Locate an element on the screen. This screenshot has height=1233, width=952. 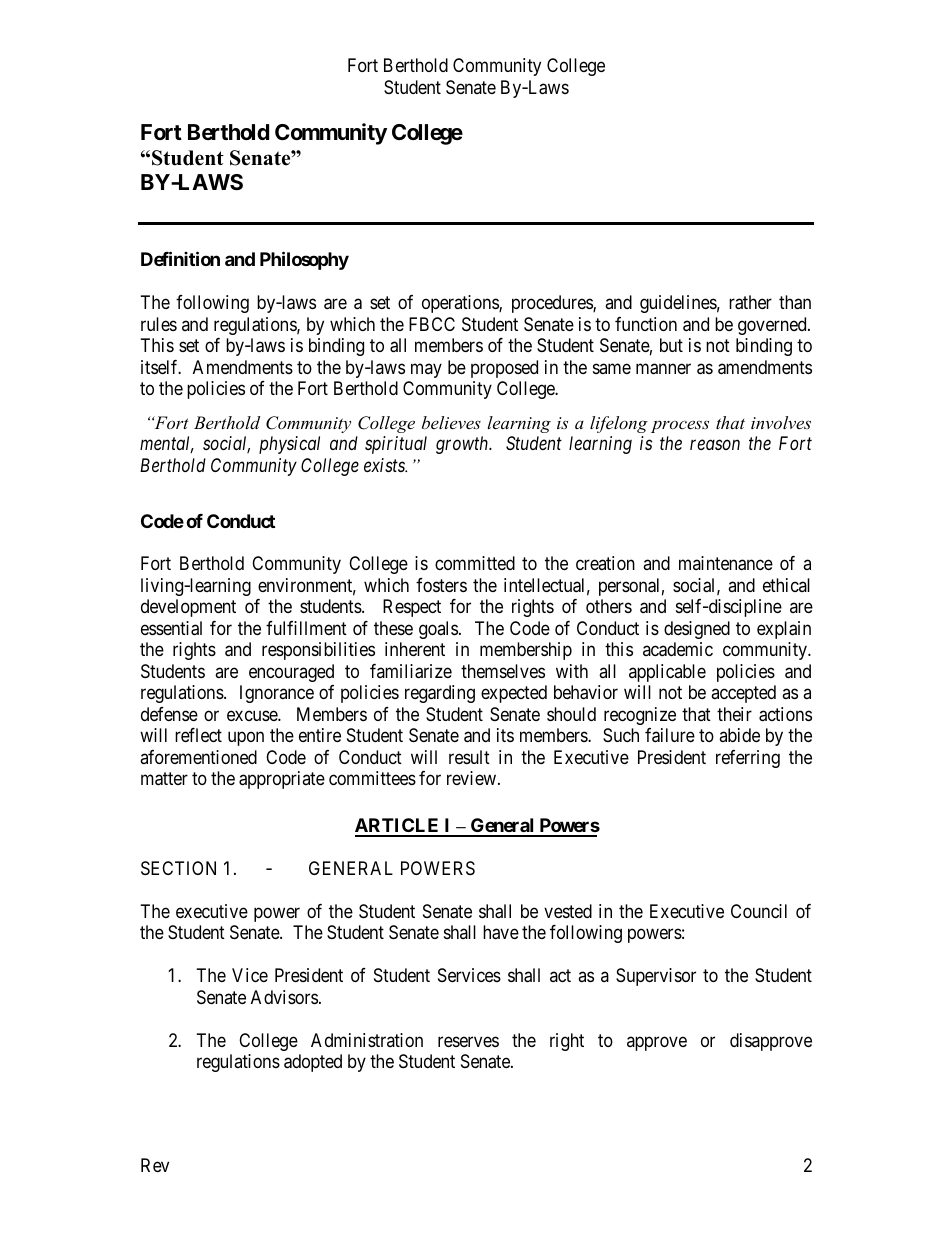
themselves is located at coordinates (503, 671).
